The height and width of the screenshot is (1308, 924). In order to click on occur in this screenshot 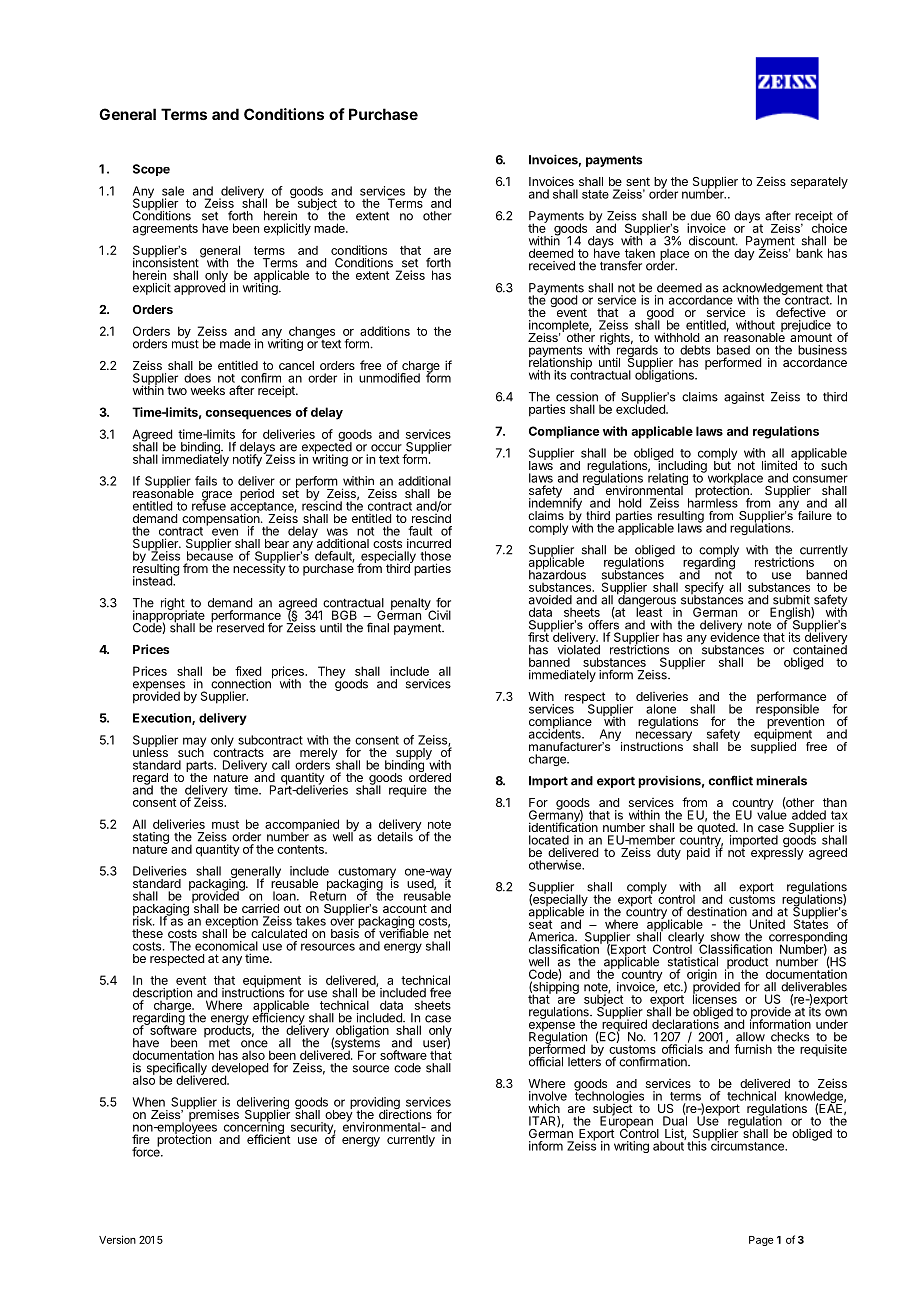, I will do `click(386, 448)`.
